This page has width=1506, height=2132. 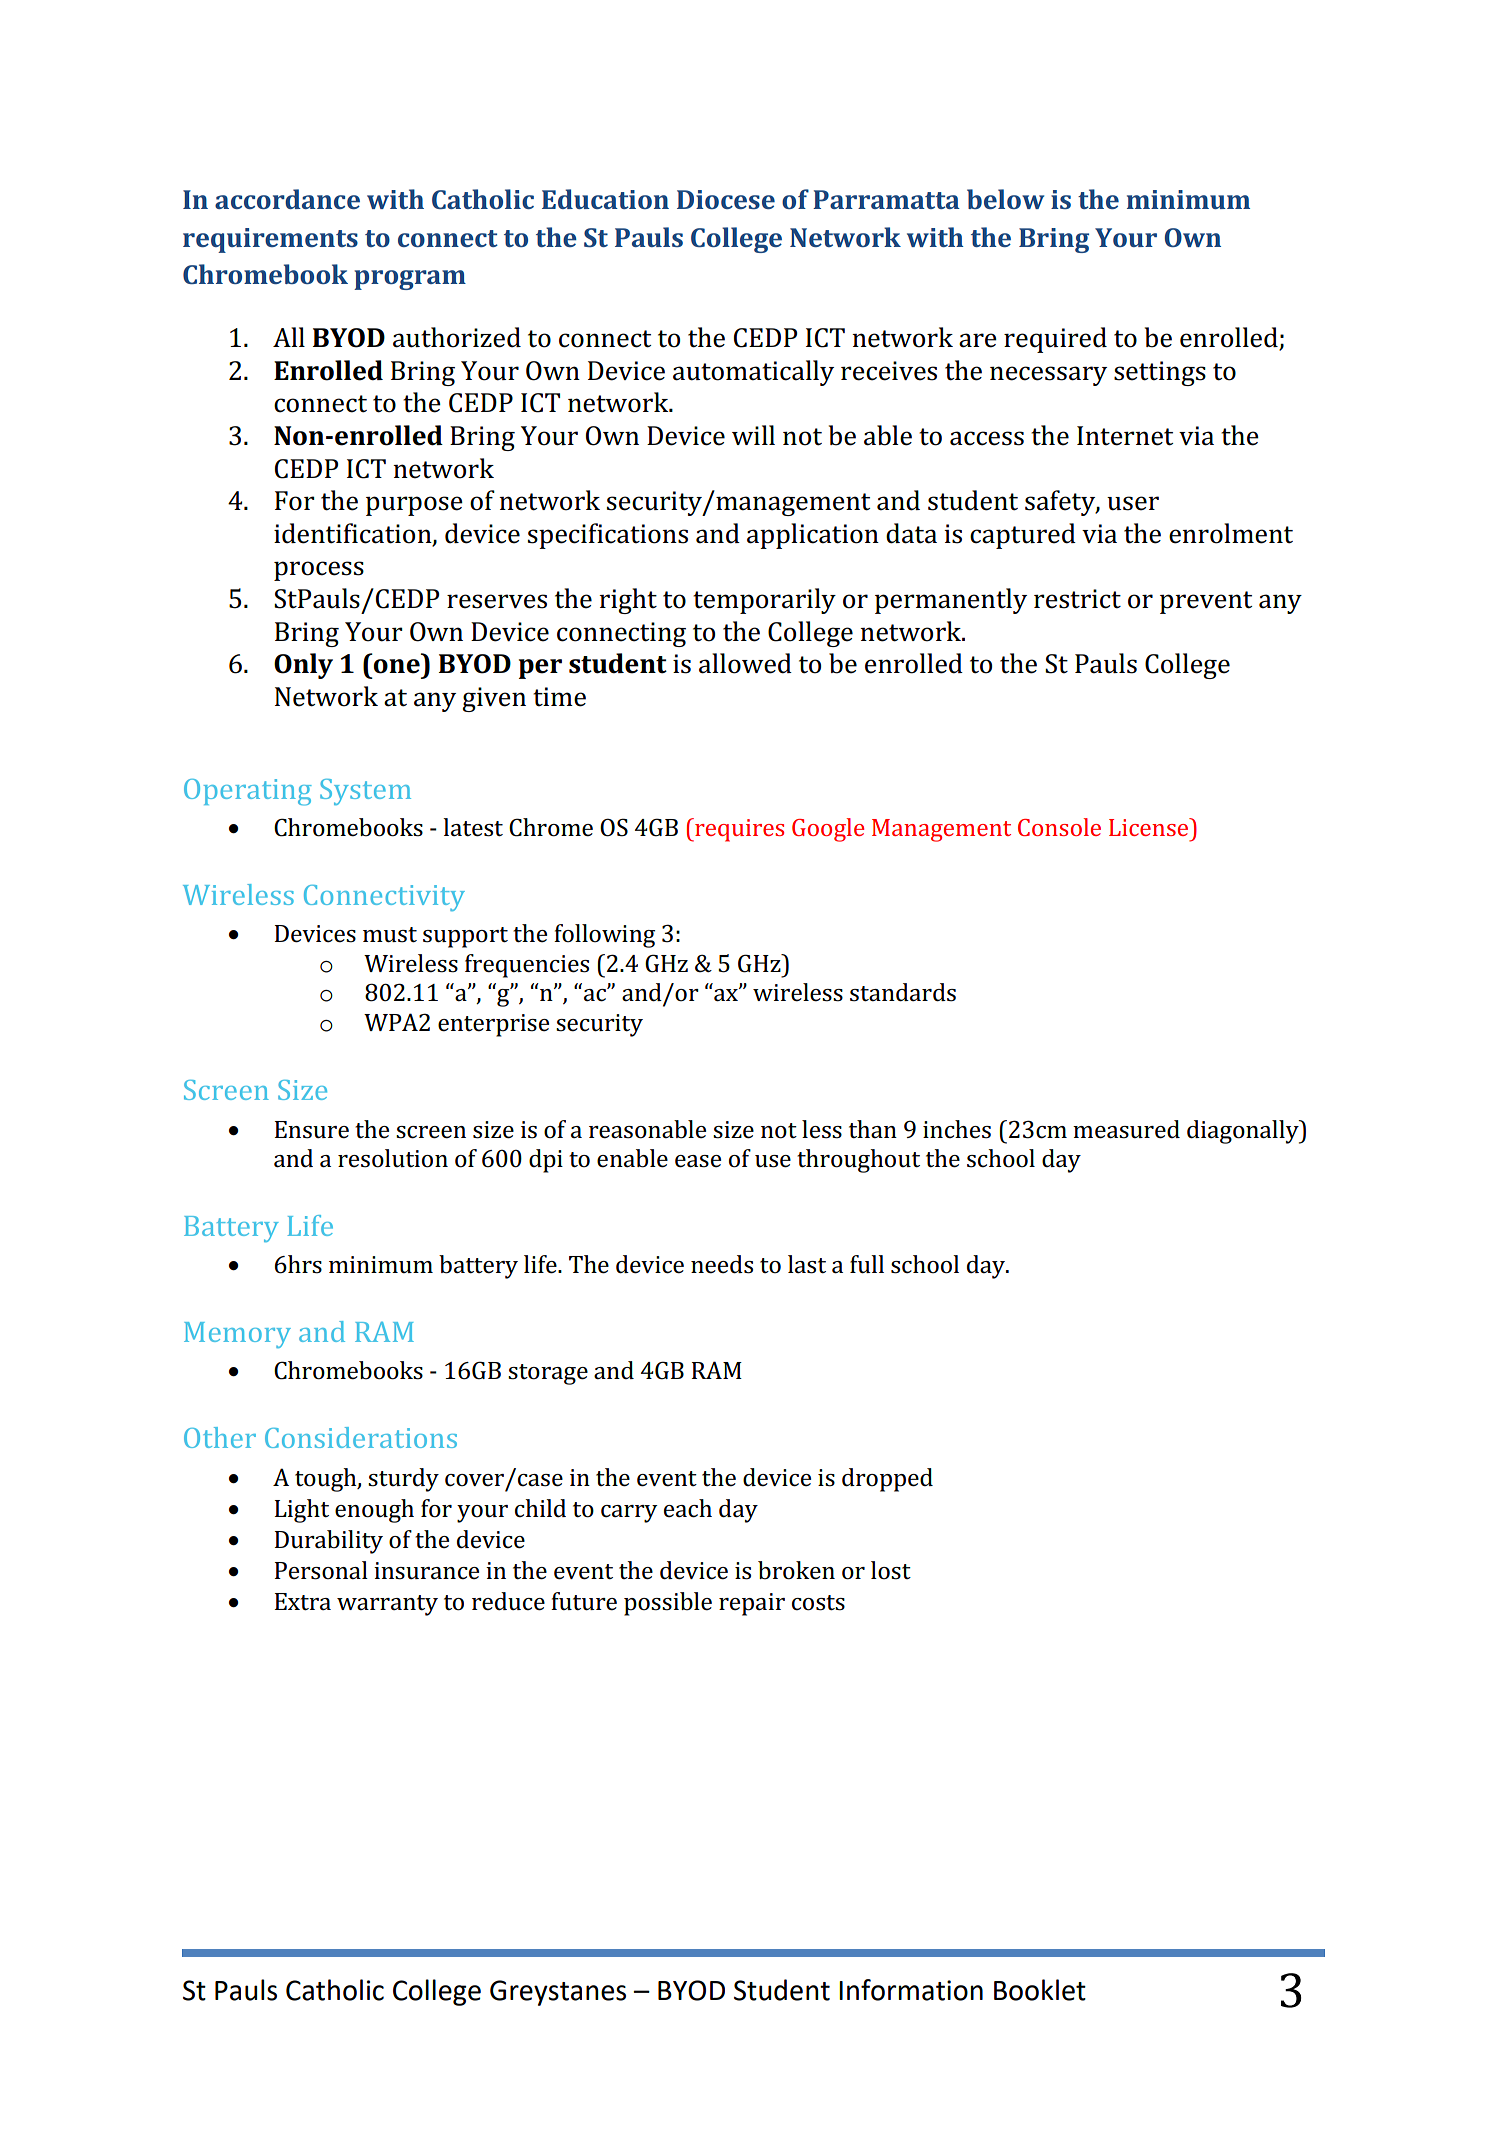 What do you see at coordinates (764, 601) in the page?
I see `temporarily` at bounding box center [764, 601].
